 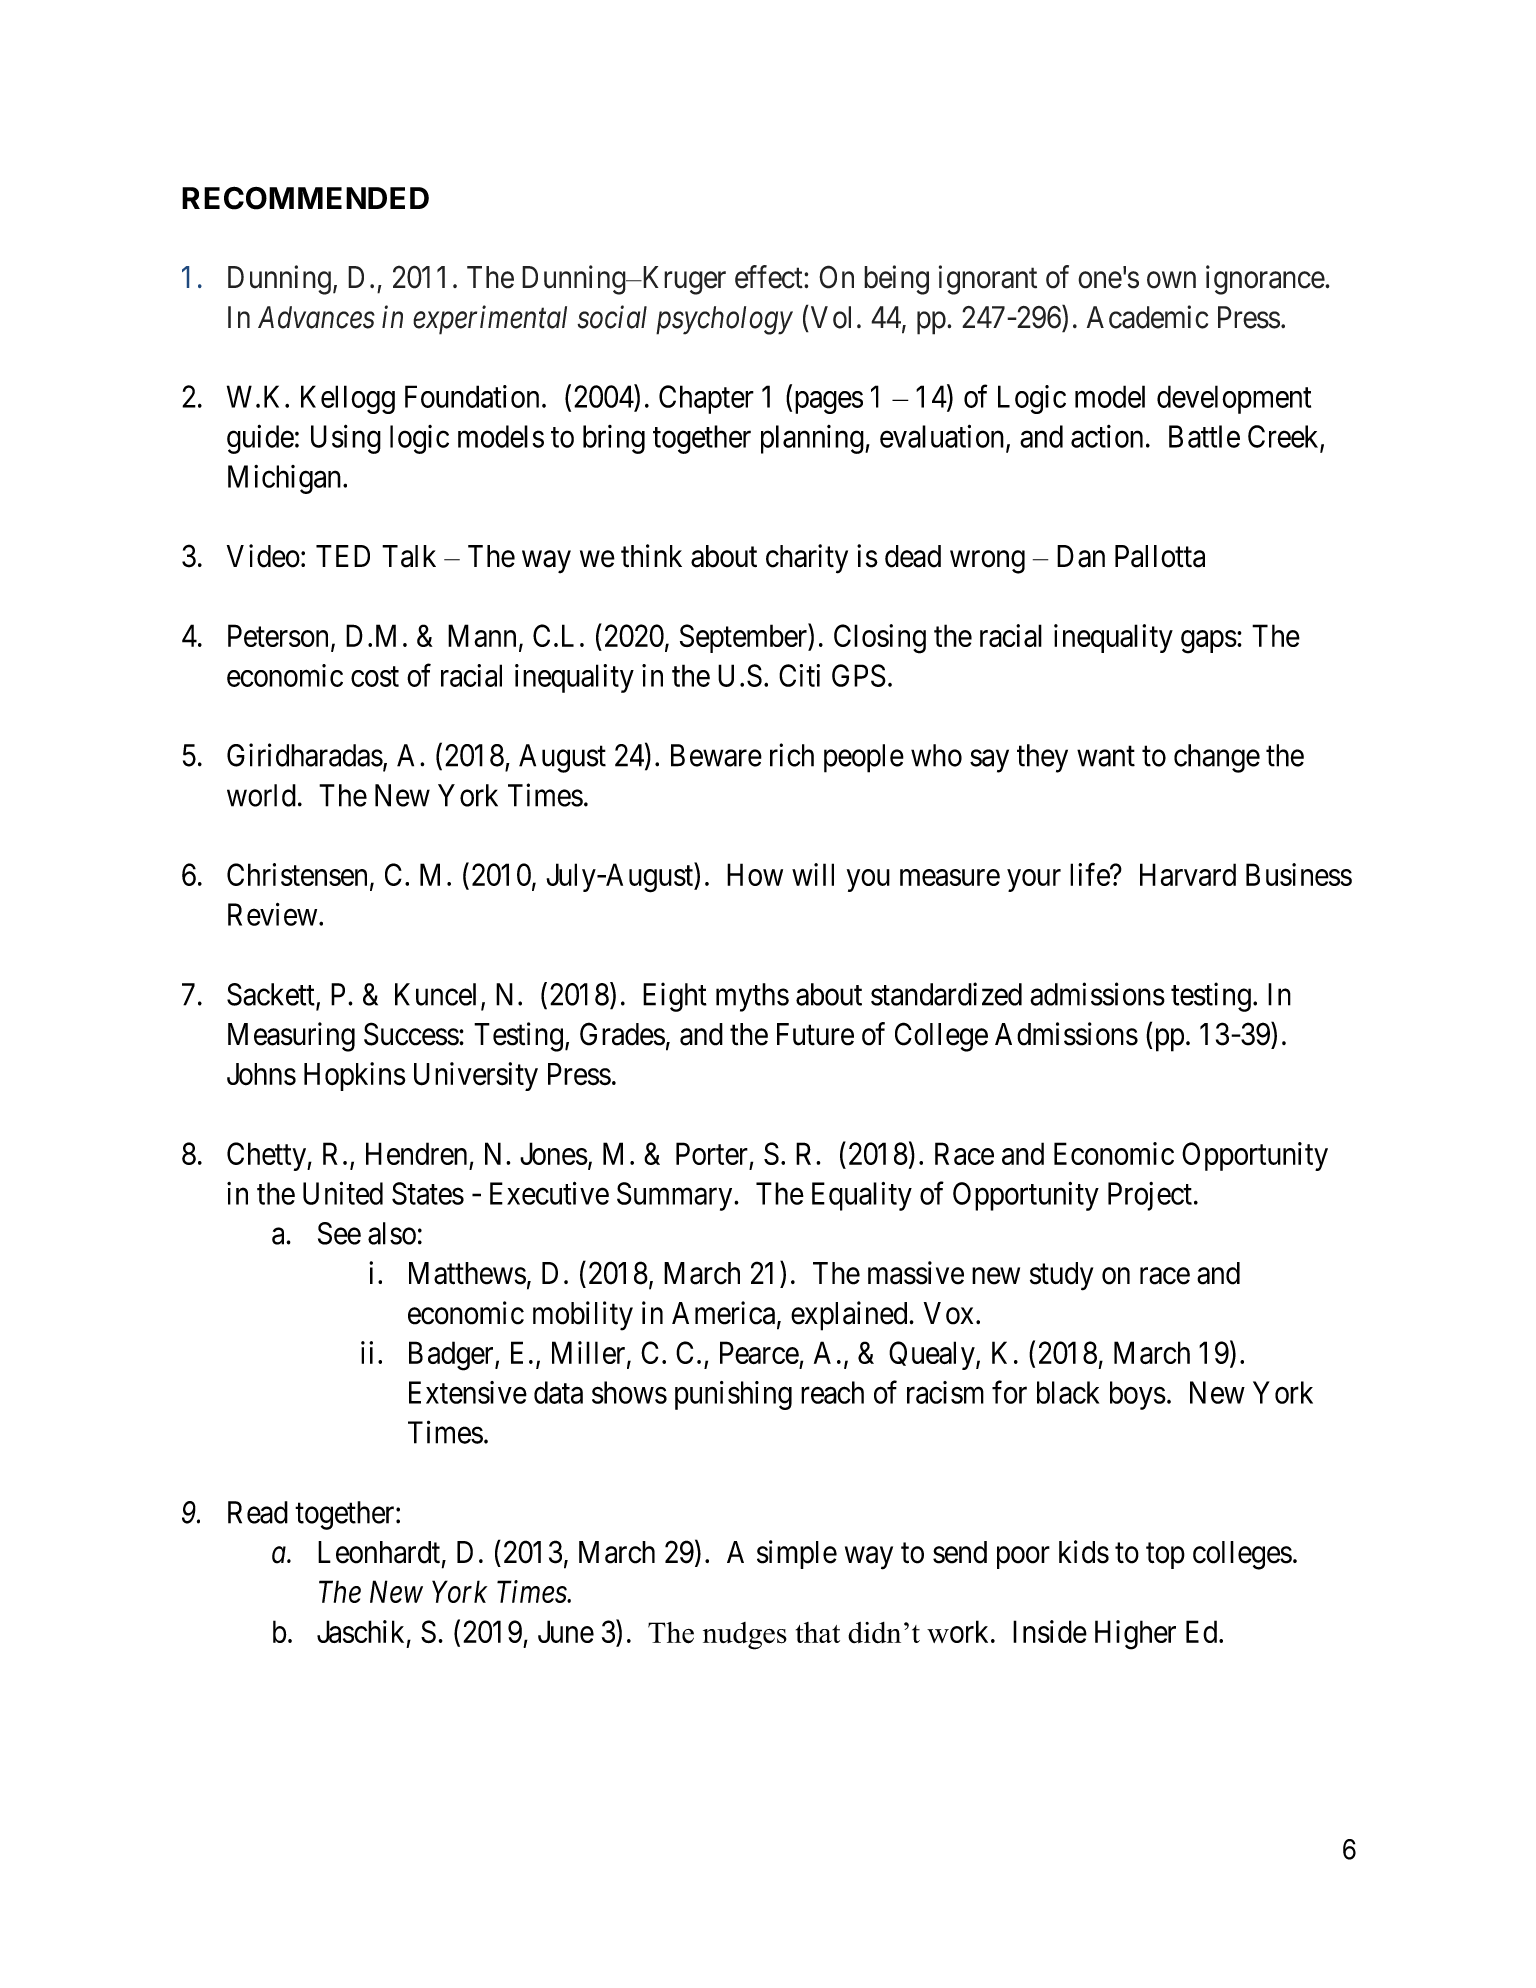 What do you see at coordinates (297, 874) in the screenshot?
I see `Christensen` at bounding box center [297, 874].
